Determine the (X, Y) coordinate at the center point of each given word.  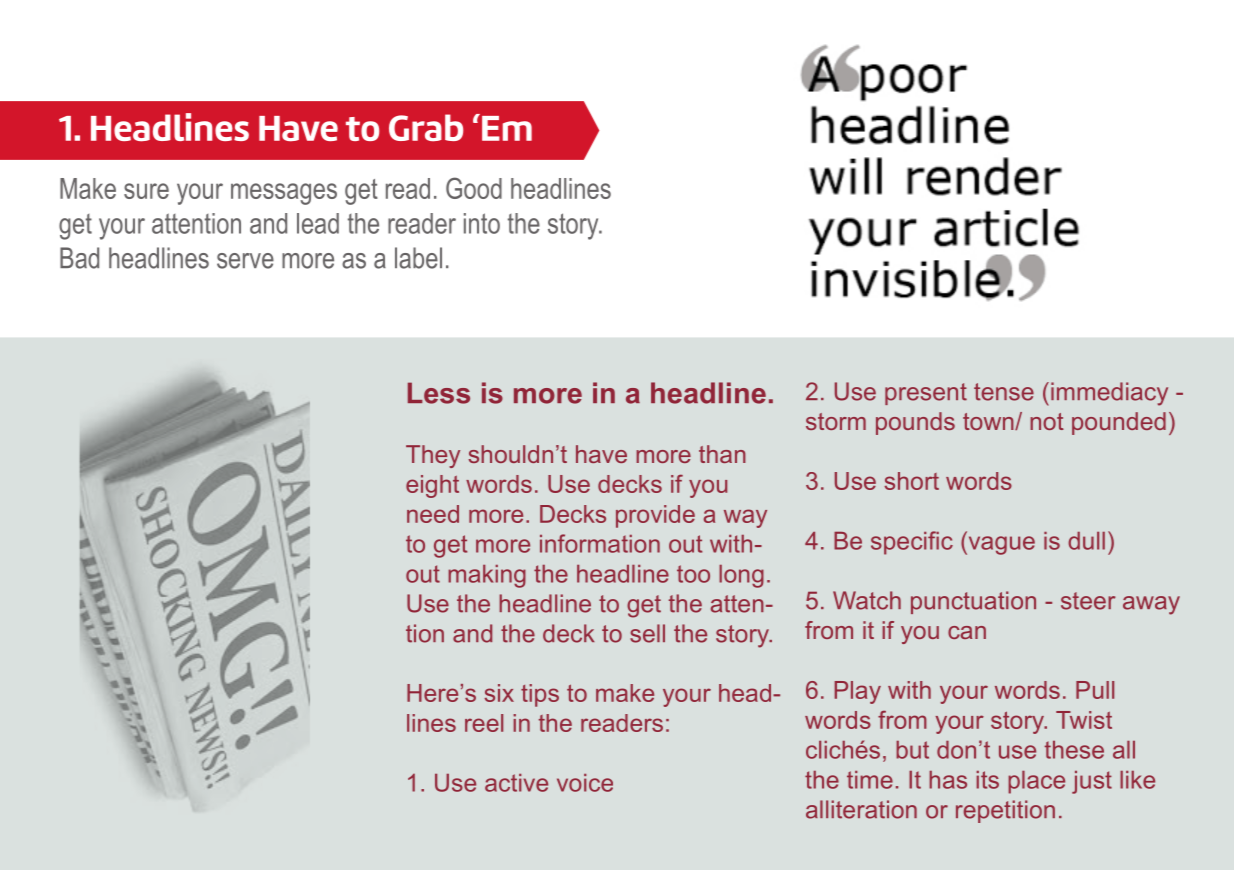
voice (585, 783)
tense (1004, 392)
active (516, 783)
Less (439, 393)
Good (474, 188)
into (482, 223)
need (433, 514)
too (693, 574)
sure (146, 191)
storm (836, 421)
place (1036, 782)
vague (1000, 545)
